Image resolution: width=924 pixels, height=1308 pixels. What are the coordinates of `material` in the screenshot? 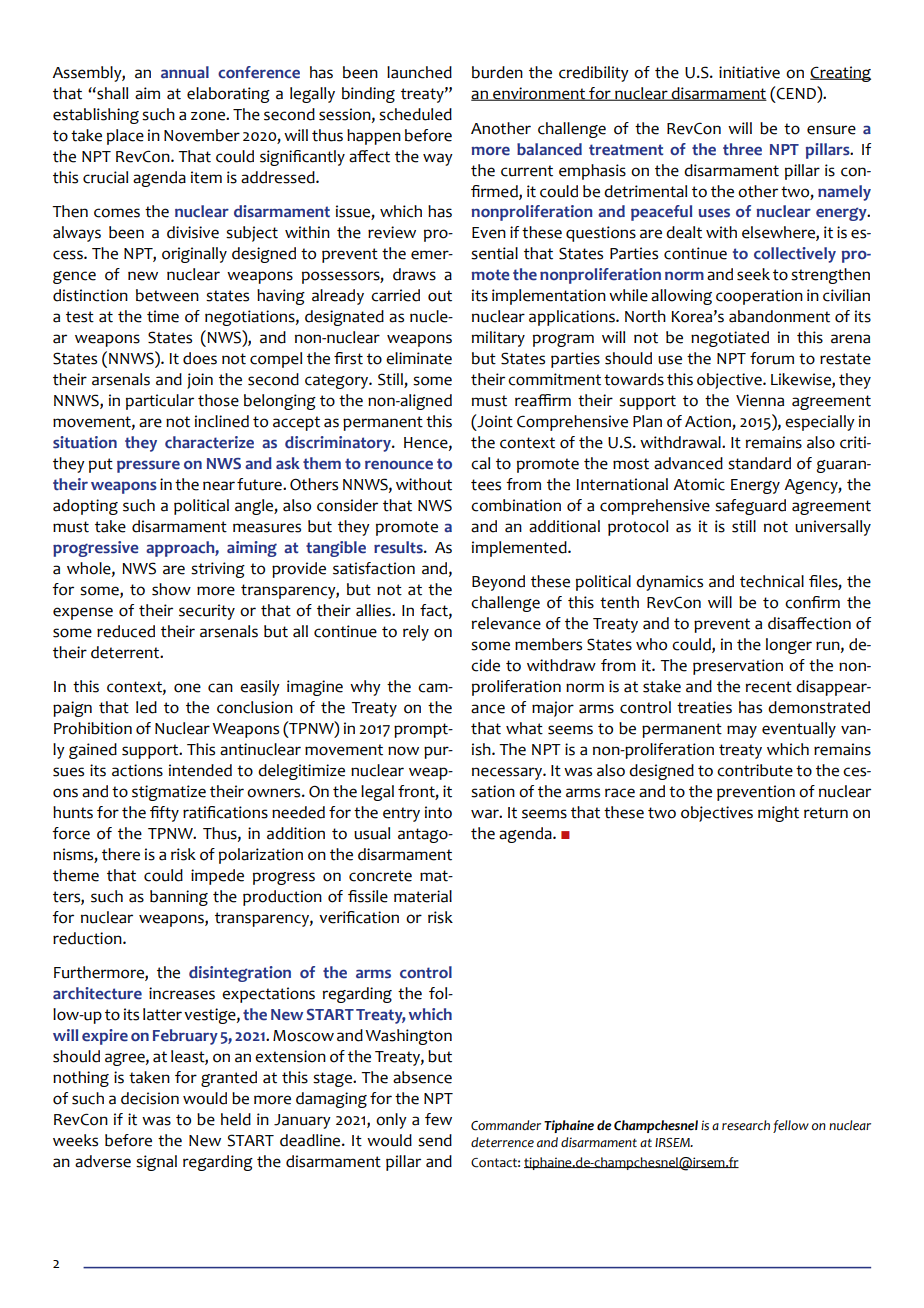 It's located at (423, 896).
